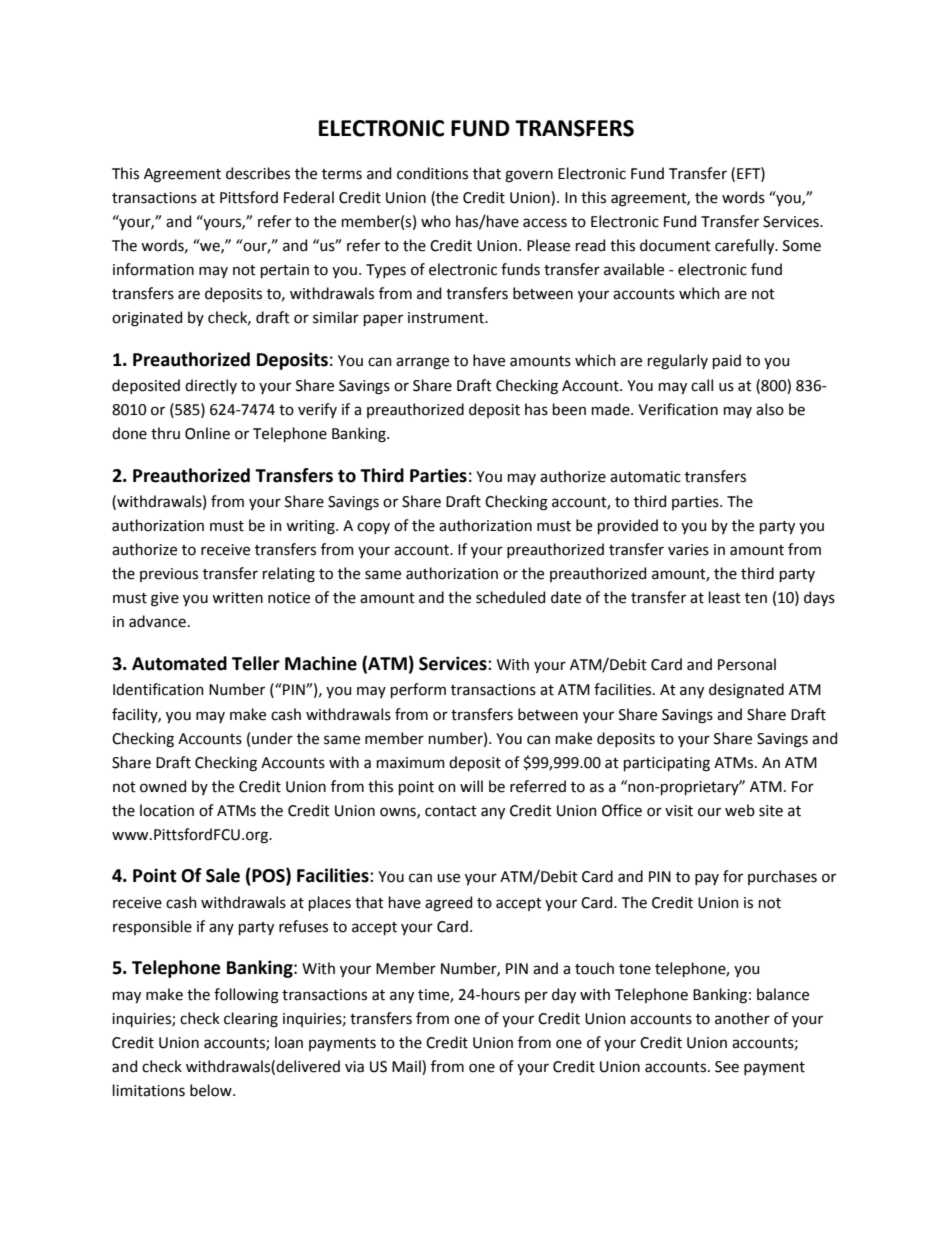 The image size is (952, 1233). What do you see at coordinates (258, 173) in the document?
I see `describes` at bounding box center [258, 173].
